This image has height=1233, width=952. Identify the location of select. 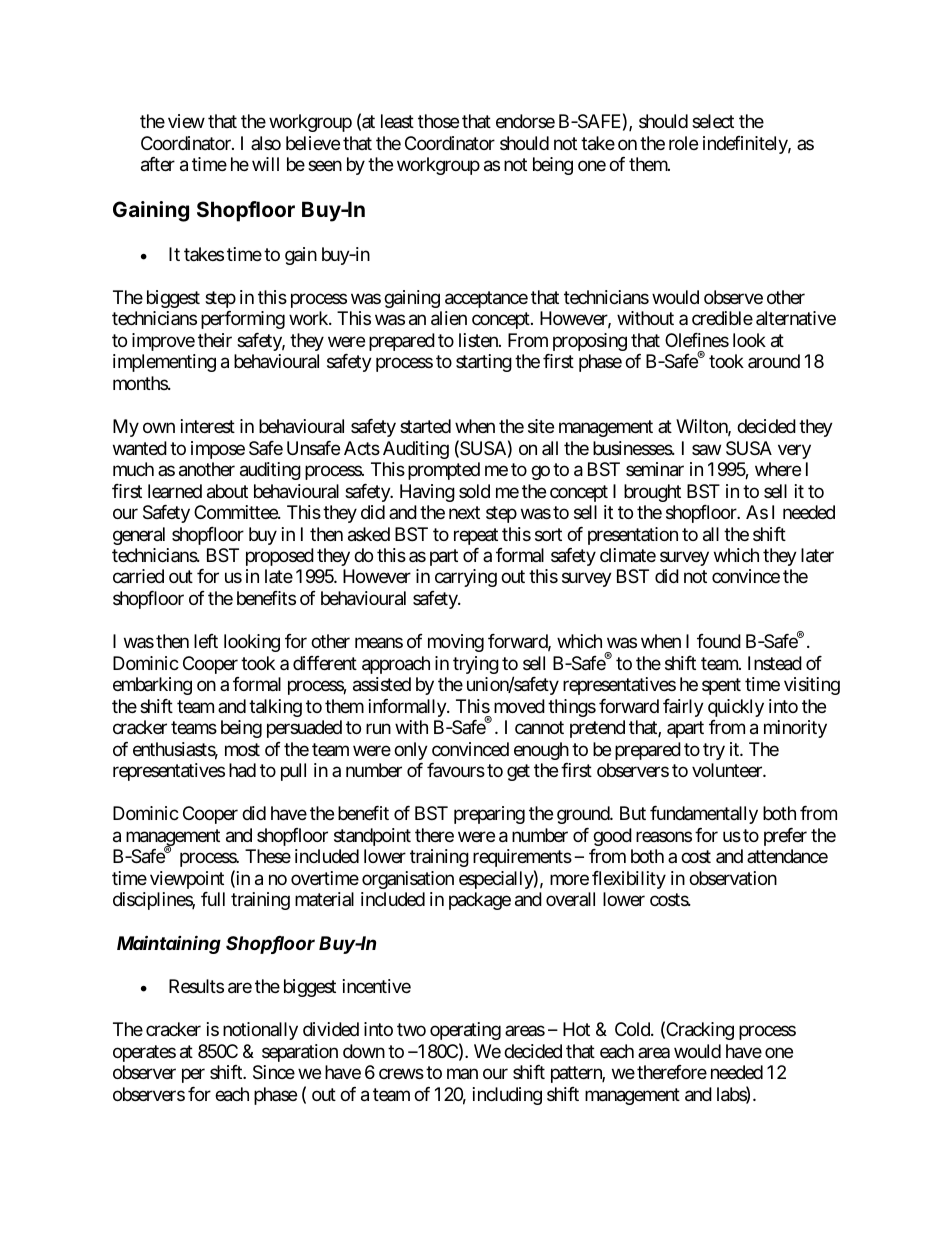
(713, 121).
